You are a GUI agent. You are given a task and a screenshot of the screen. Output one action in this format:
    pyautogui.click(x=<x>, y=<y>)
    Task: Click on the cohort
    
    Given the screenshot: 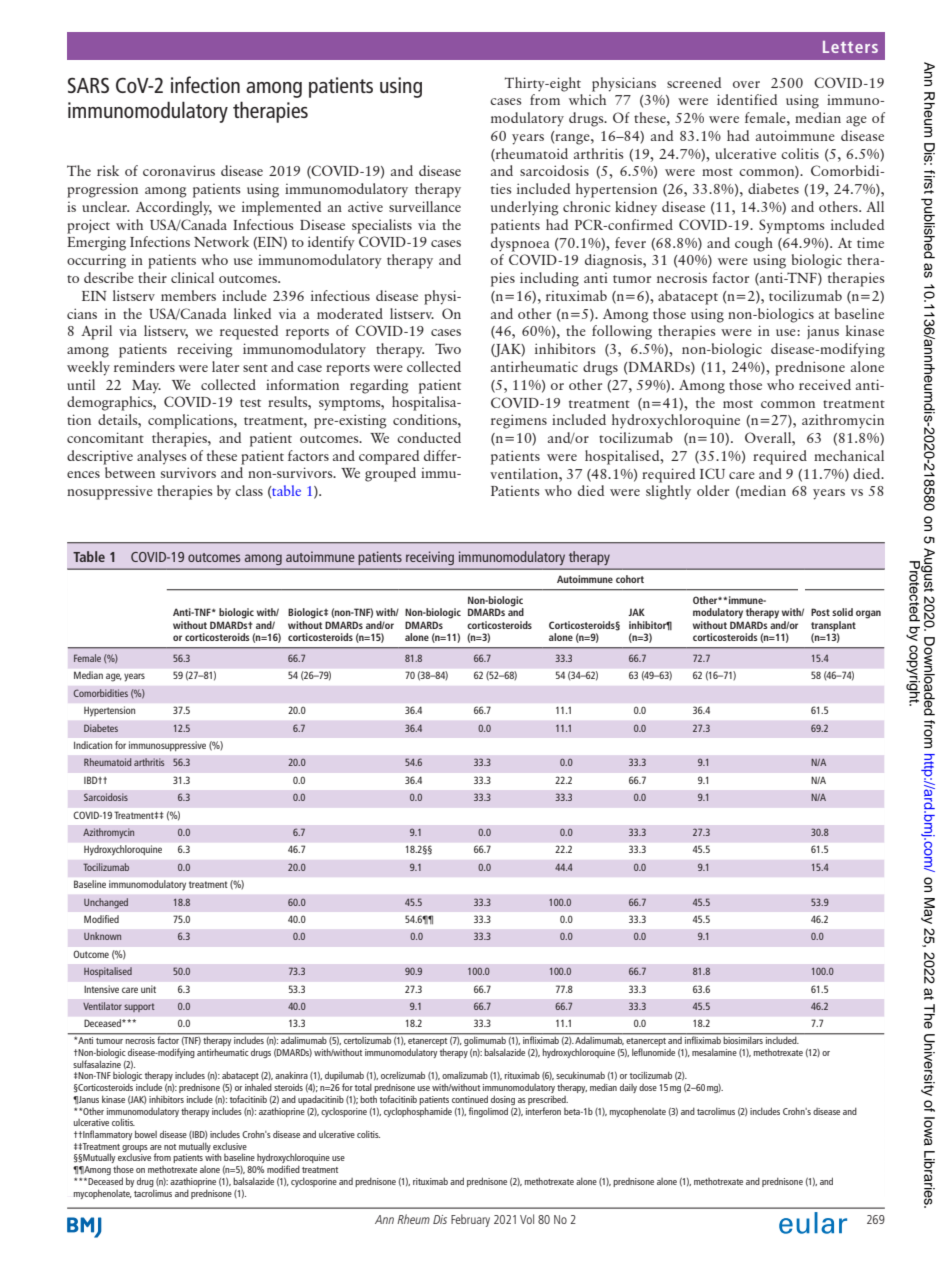 What is the action you would take?
    pyautogui.click(x=630, y=579)
